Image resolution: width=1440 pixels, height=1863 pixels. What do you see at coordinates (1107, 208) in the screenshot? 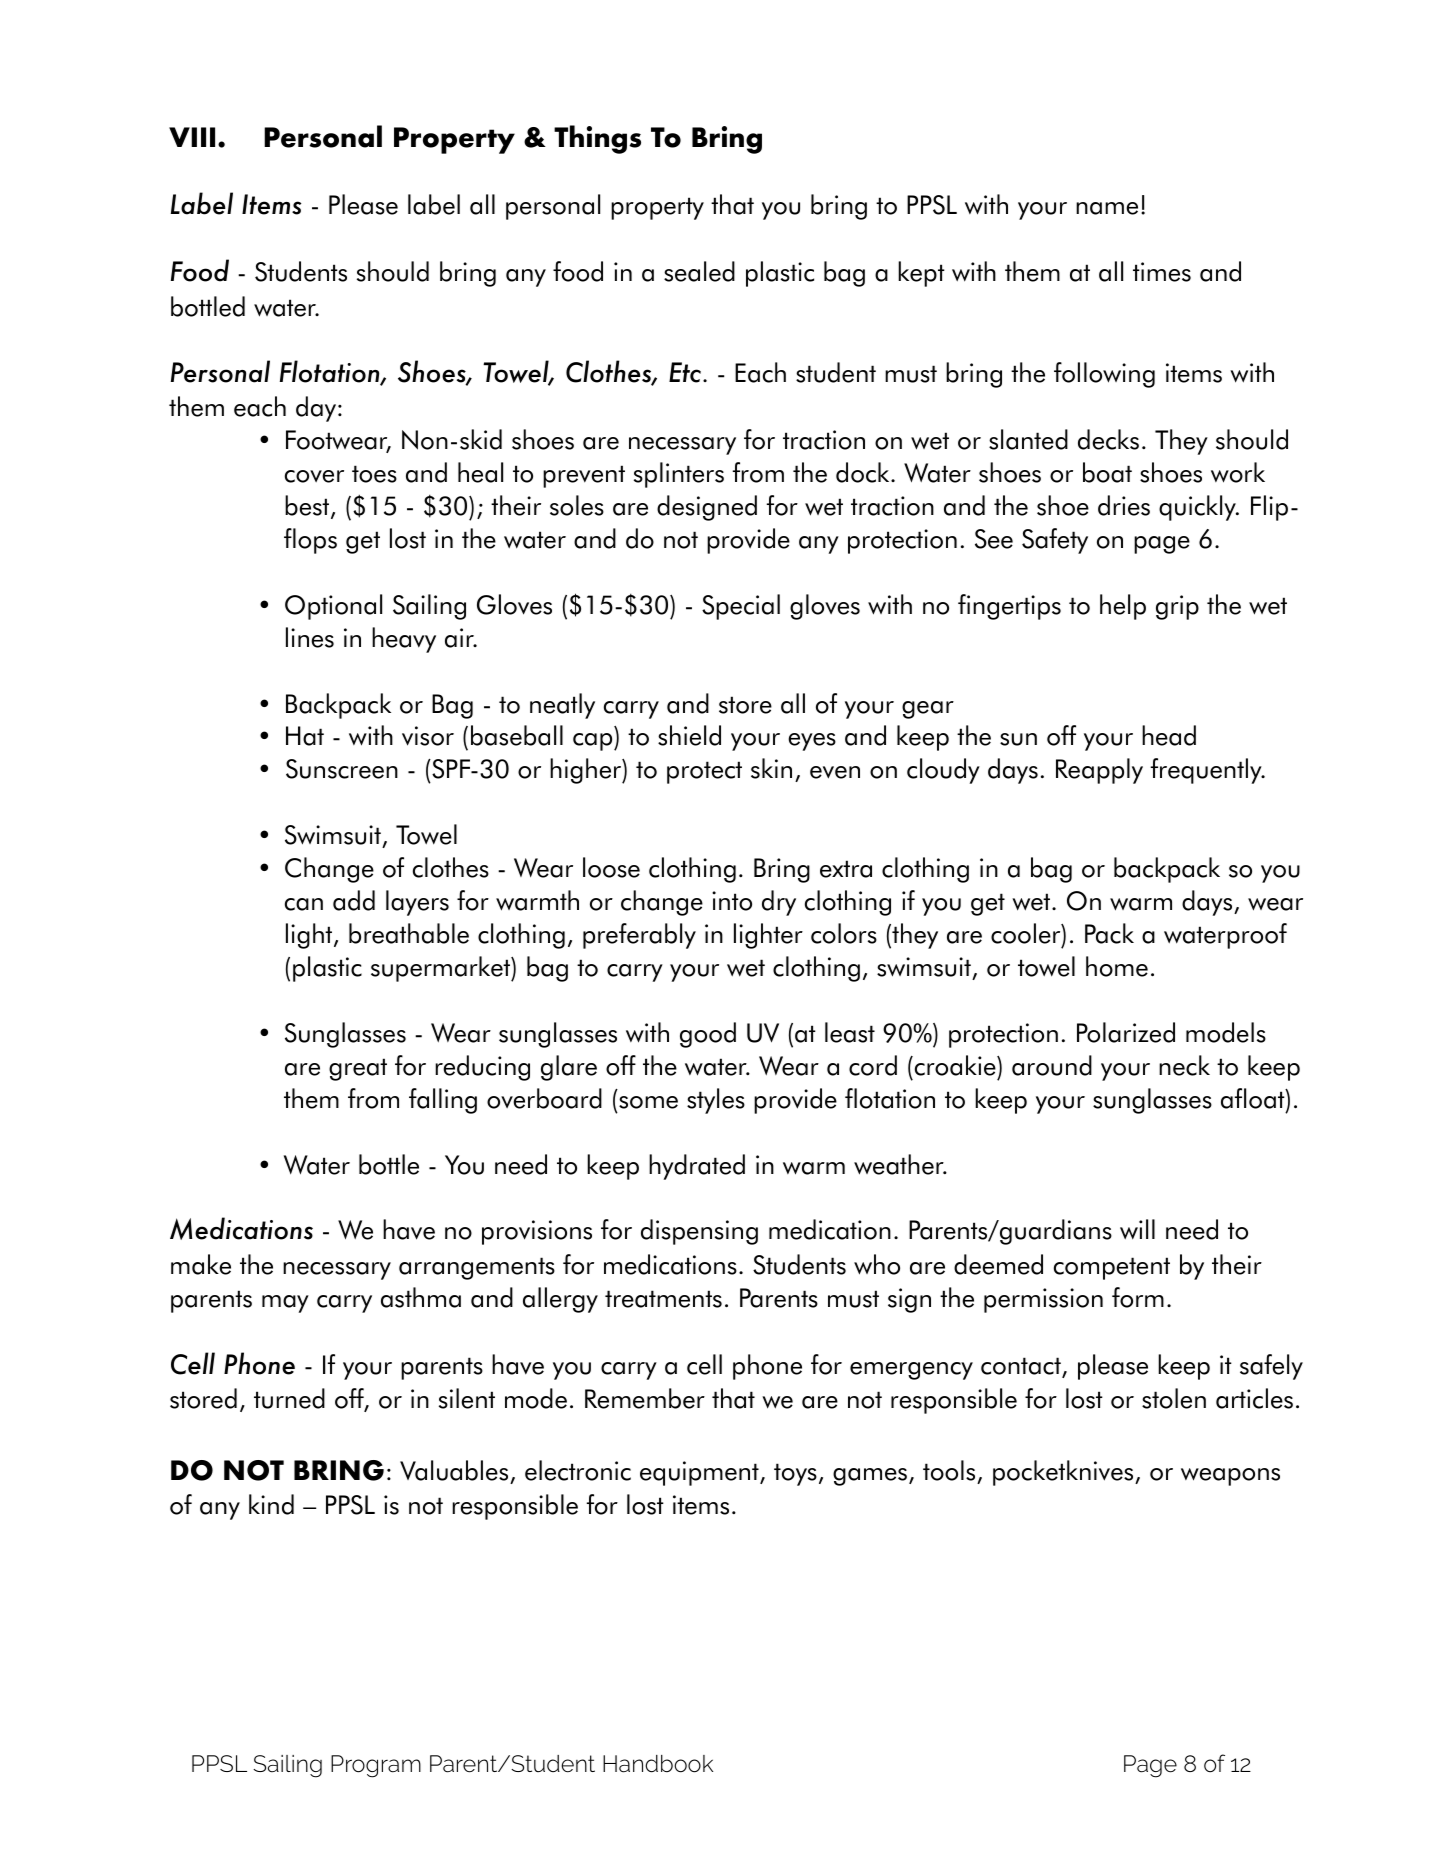
I see `name` at bounding box center [1107, 208].
